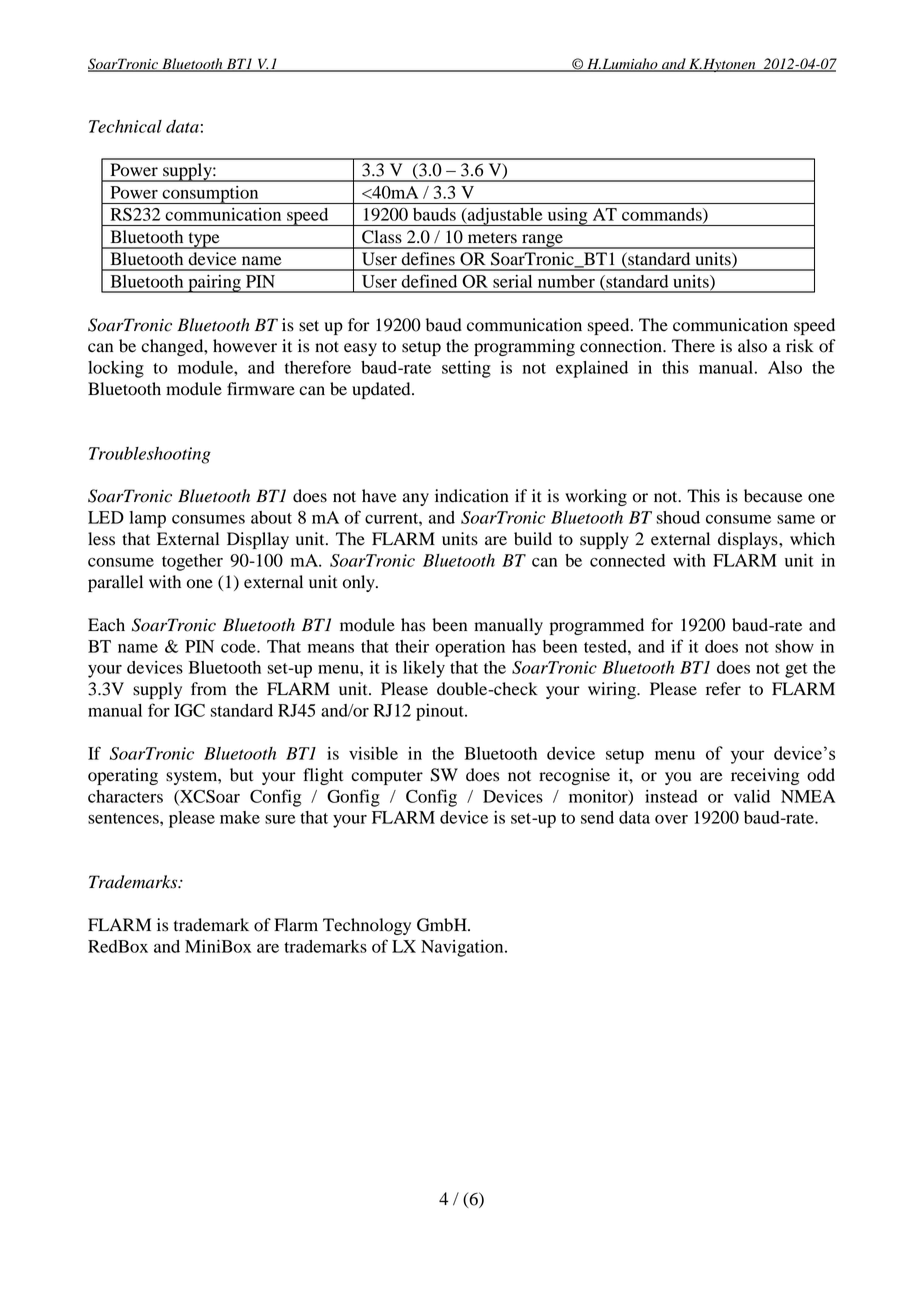 Image resolution: width=924 pixels, height=1307 pixels. What do you see at coordinates (125, 126) in the document?
I see `Technical` at bounding box center [125, 126].
